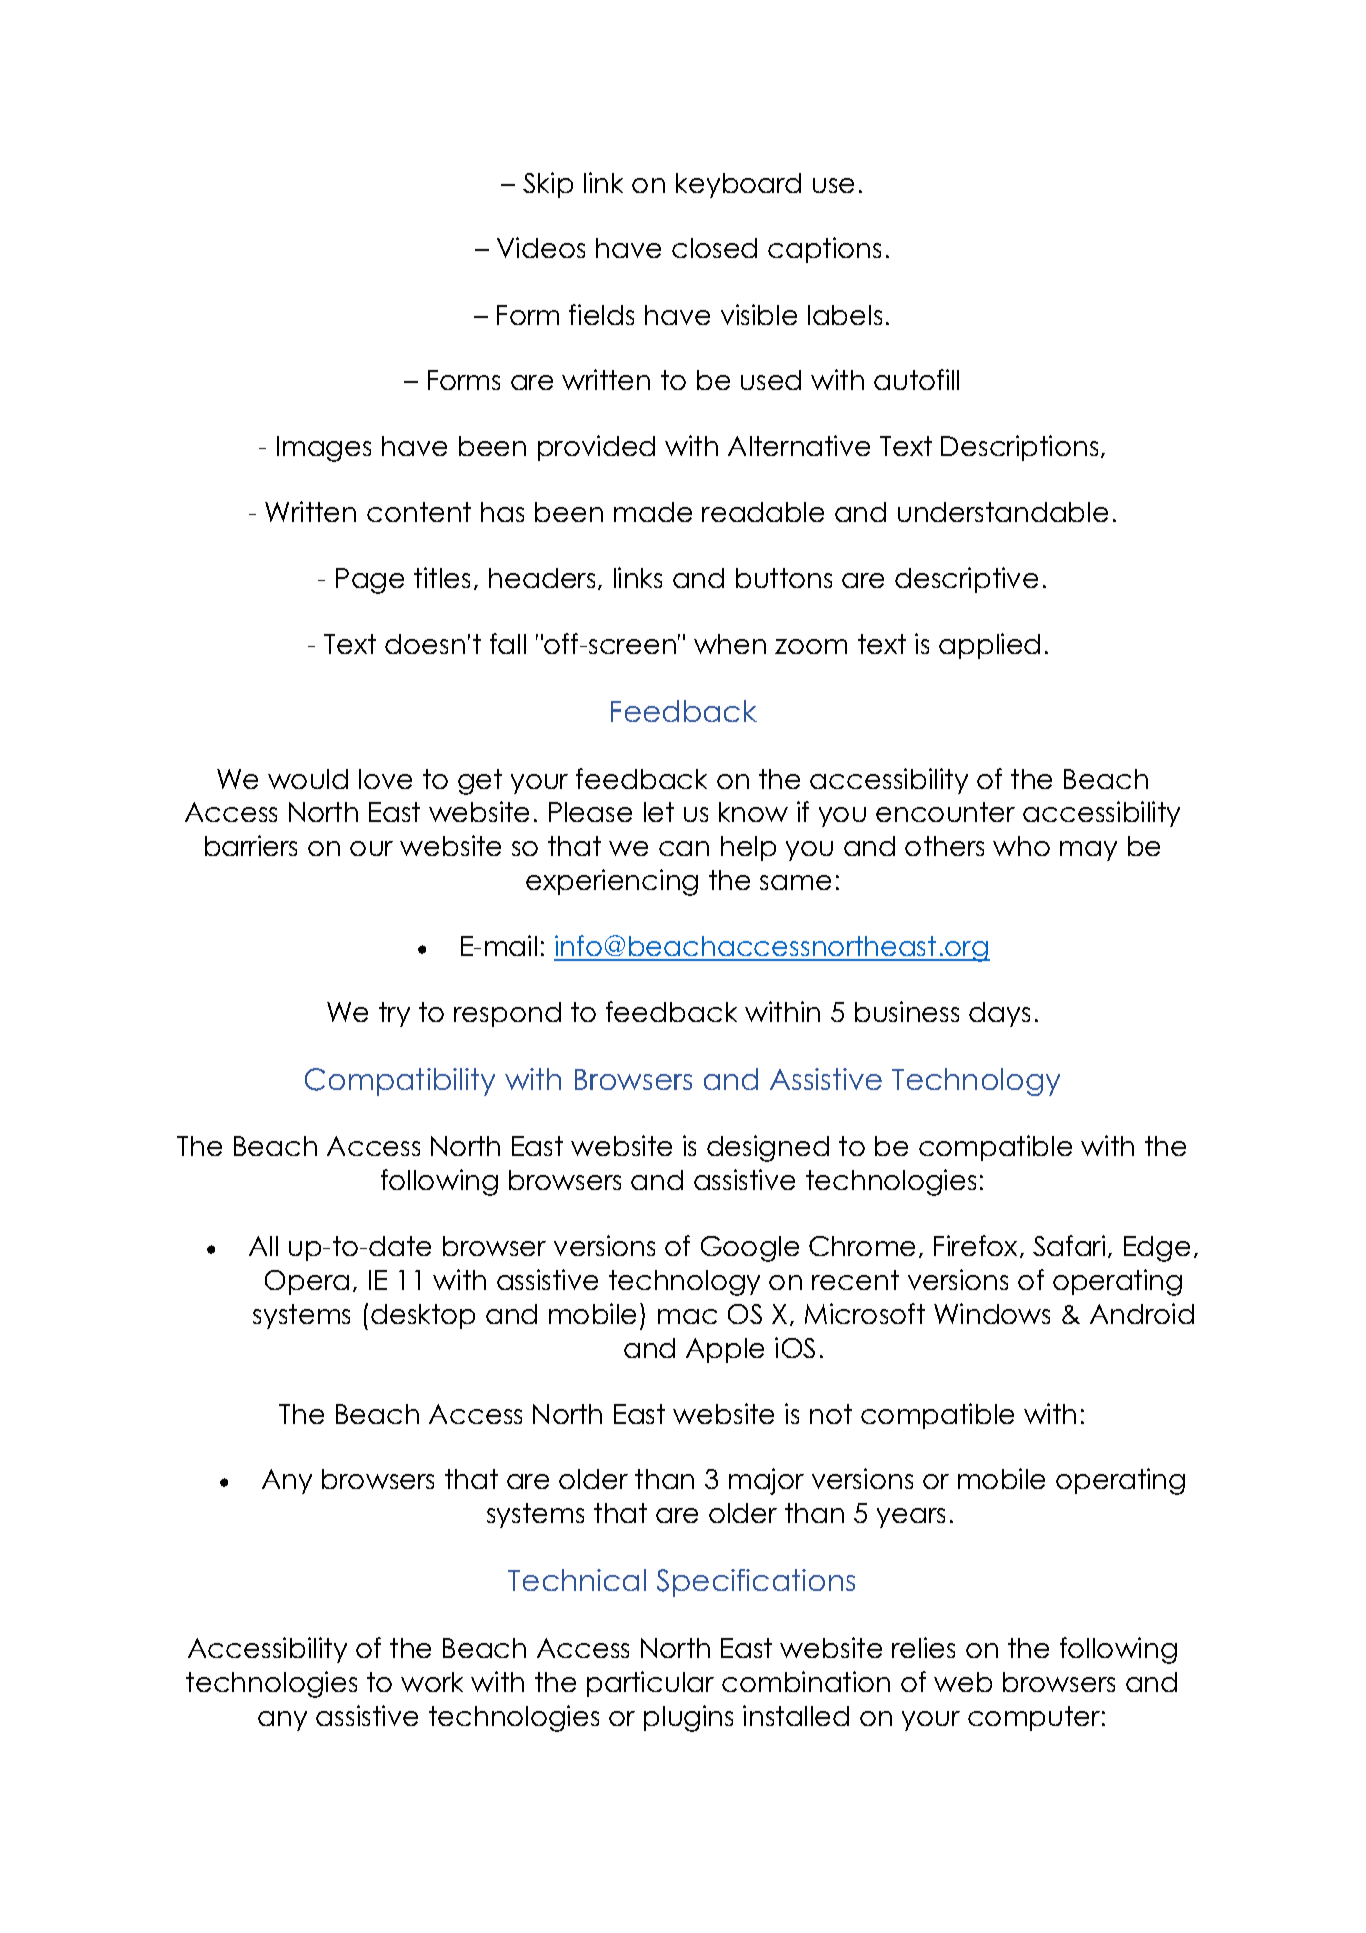 The height and width of the document is (1933, 1366). What do you see at coordinates (923, 1647) in the document?
I see `relies` at bounding box center [923, 1647].
